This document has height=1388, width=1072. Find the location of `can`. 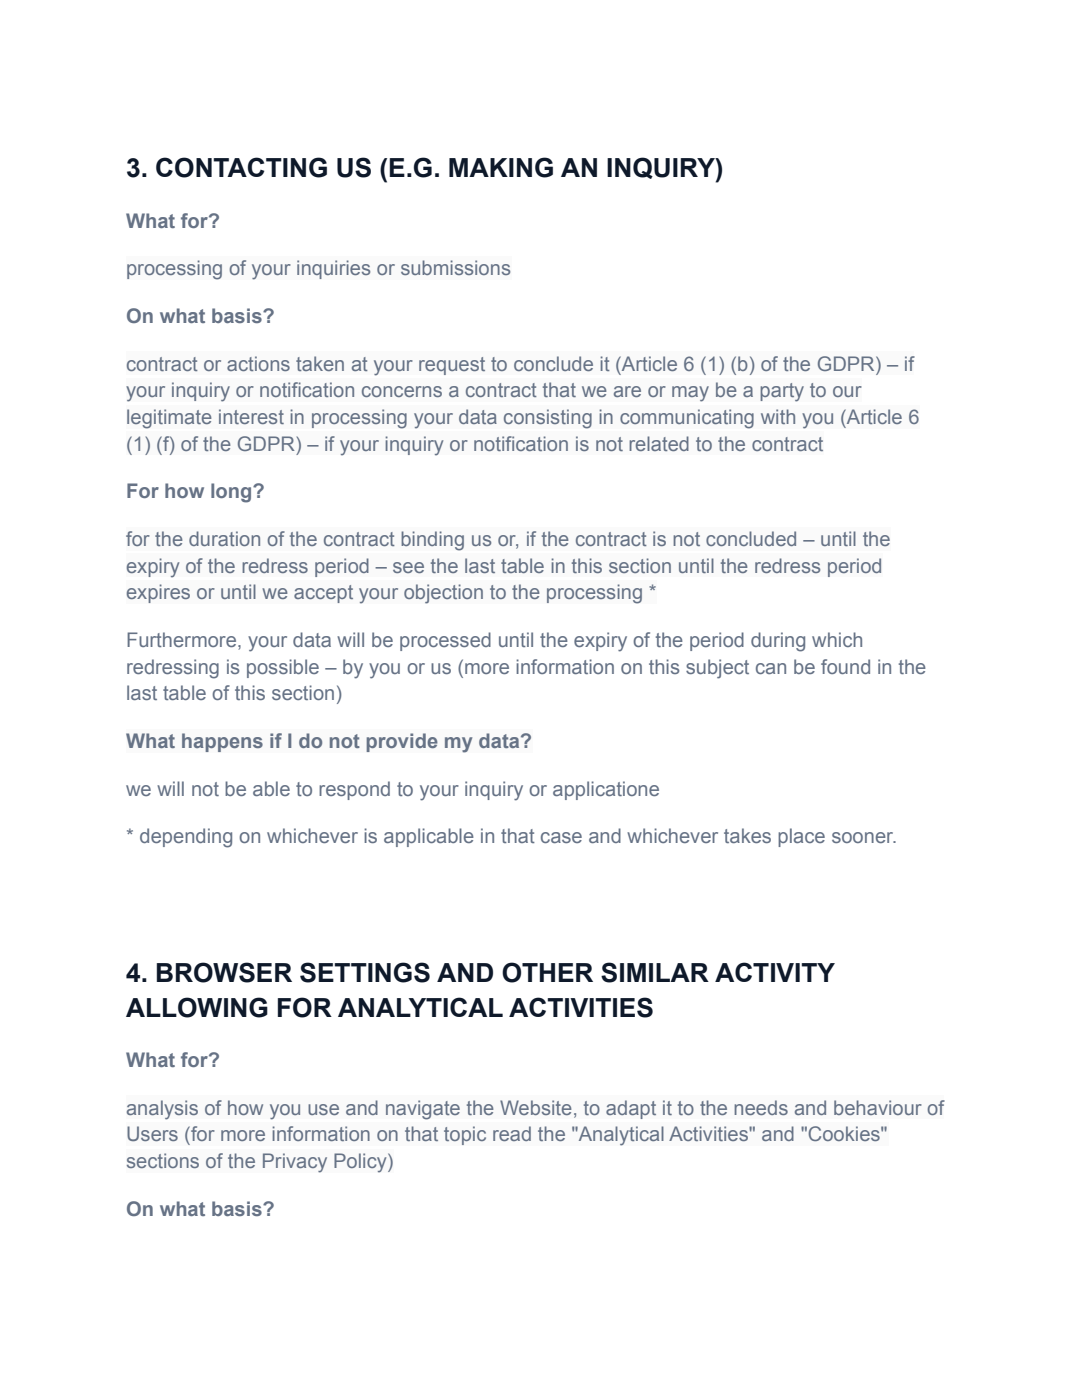

can is located at coordinates (771, 668).
